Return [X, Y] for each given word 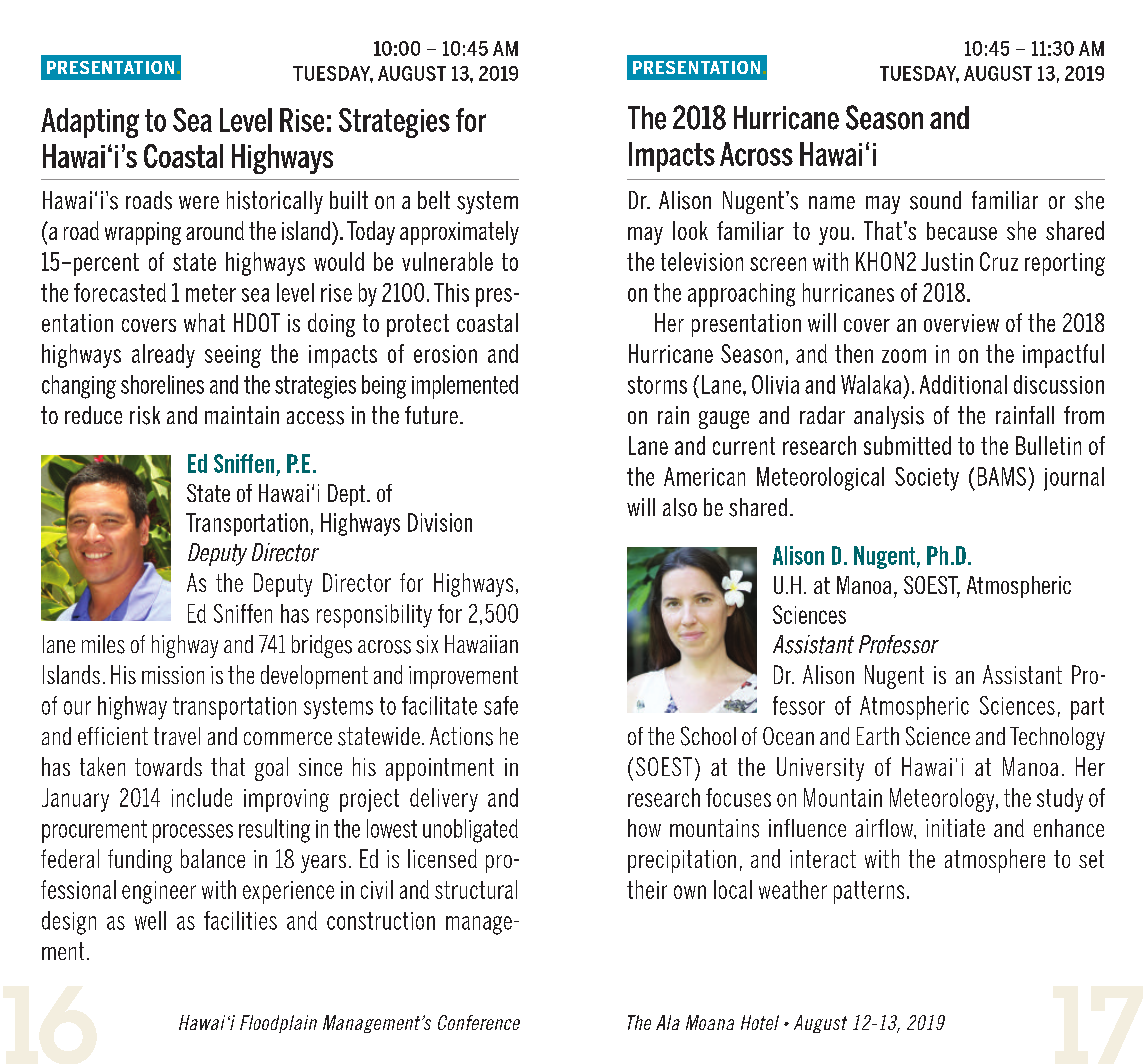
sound [935, 200]
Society [927, 479]
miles [103, 644]
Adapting [90, 123]
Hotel [760, 1022]
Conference [479, 1022]
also [680, 507]
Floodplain [278, 1024]
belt [434, 200]
